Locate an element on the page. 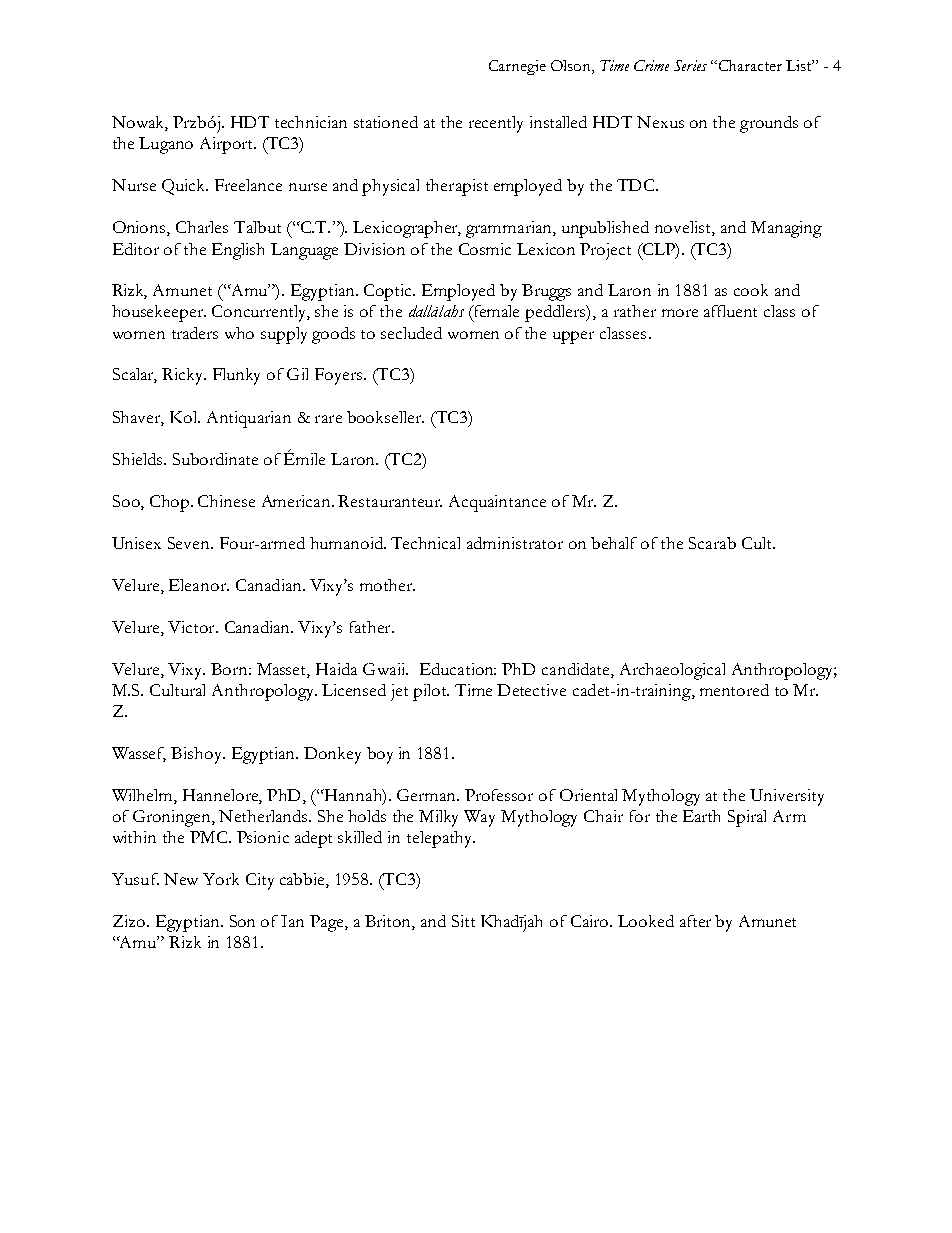 This page has width=952, height=1233. Scarab is located at coordinates (712, 543).
